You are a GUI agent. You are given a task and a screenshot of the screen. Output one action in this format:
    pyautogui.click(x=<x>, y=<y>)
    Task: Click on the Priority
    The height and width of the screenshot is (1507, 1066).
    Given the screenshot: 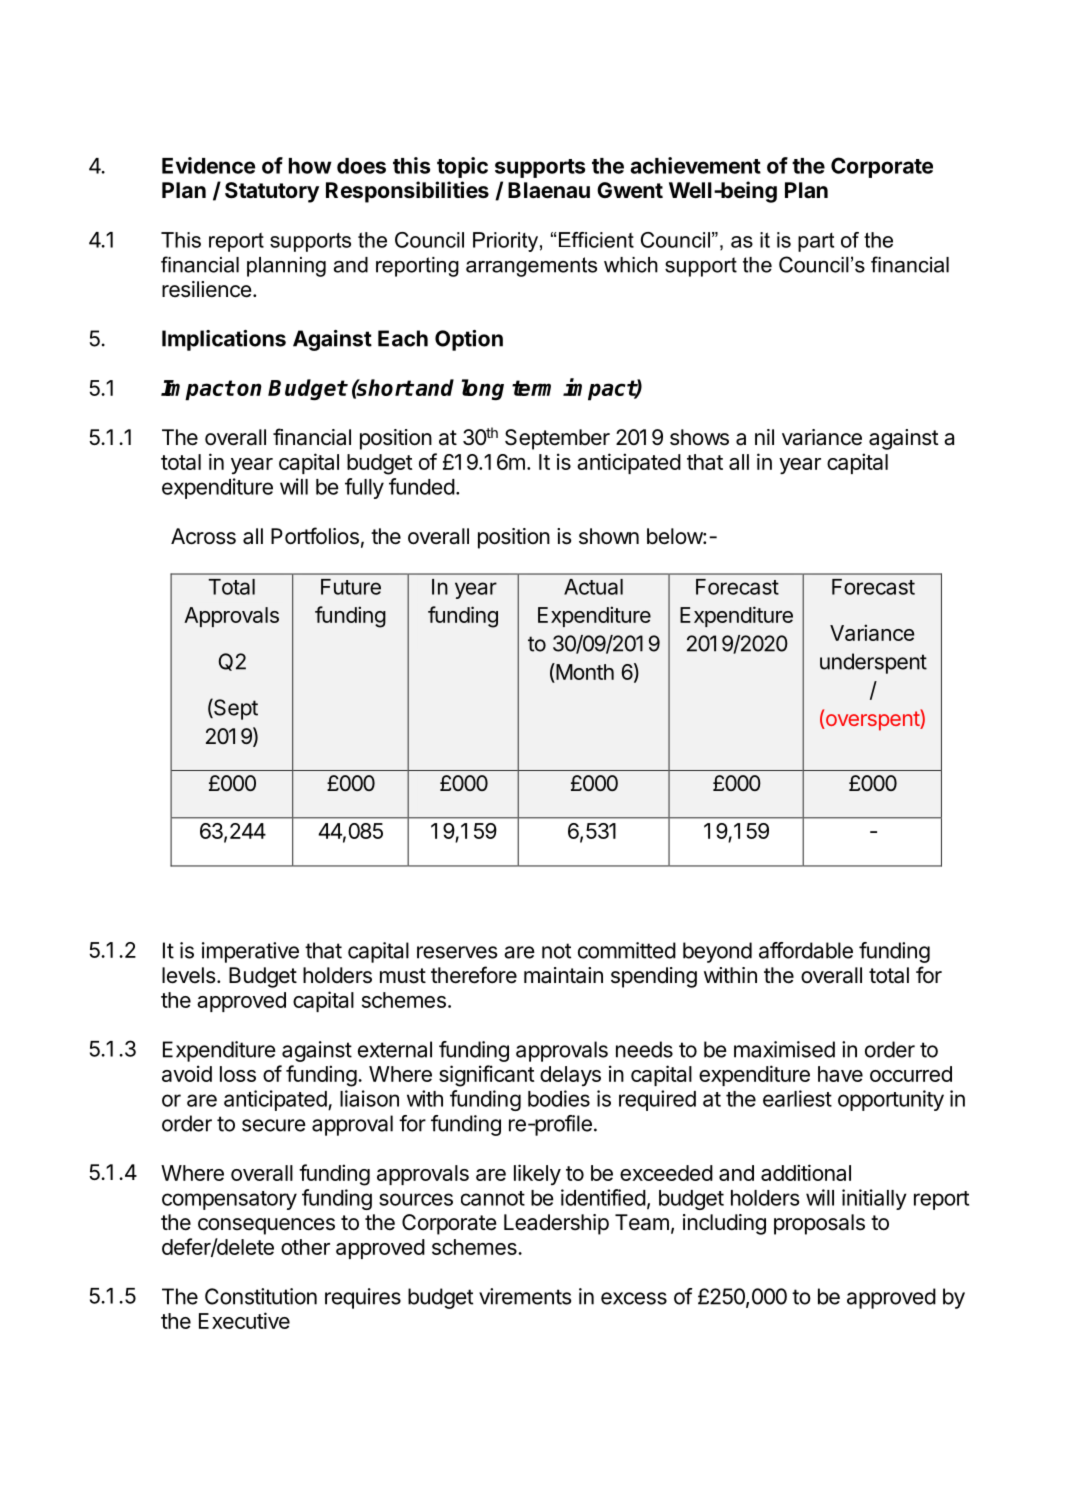 What is the action you would take?
    pyautogui.click(x=505, y=242)
